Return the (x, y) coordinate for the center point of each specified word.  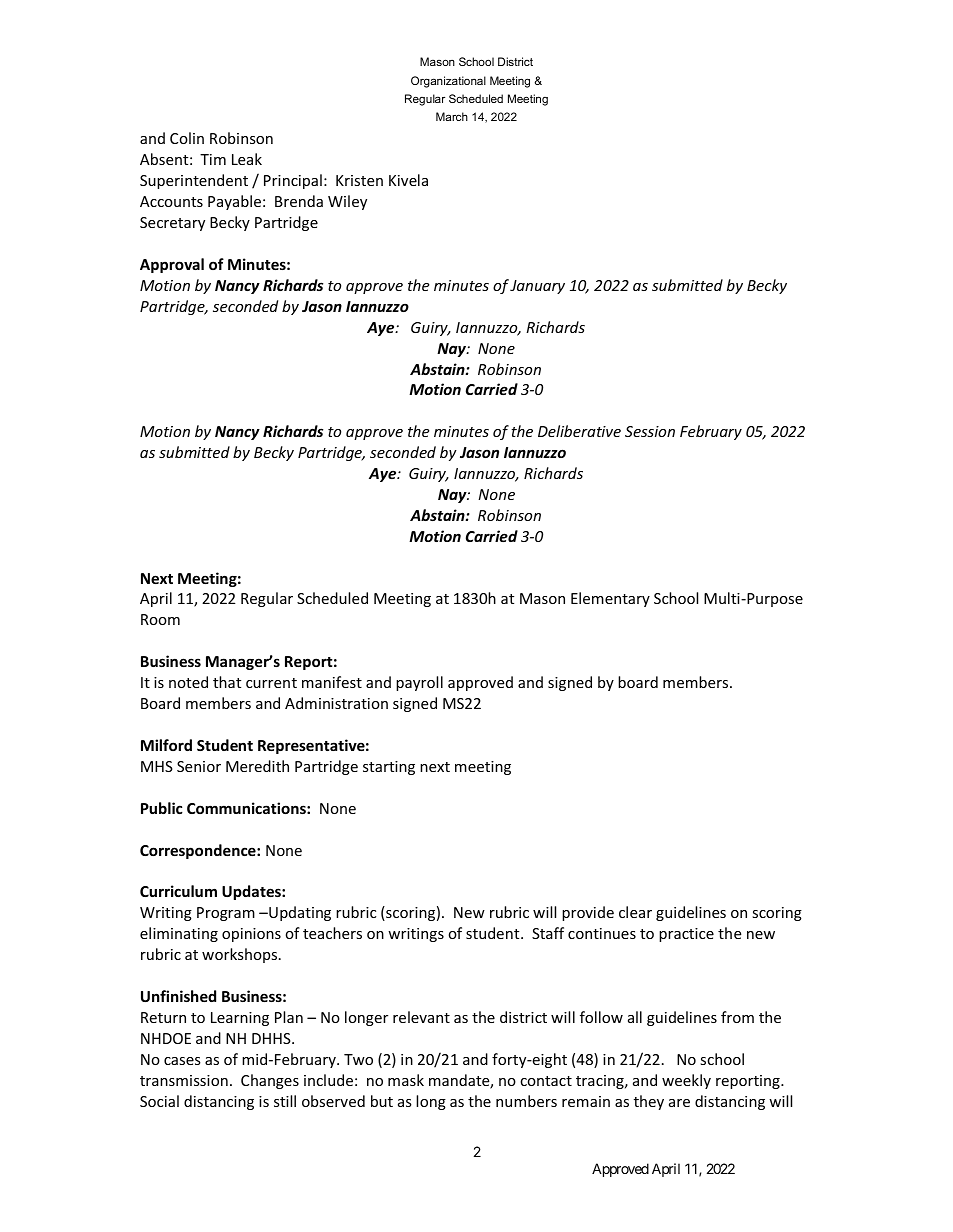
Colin (187, 138)
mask (406, 1080)
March (452, 116)
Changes (270, 1081)
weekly (686, 1081)
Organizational (448, 82)
